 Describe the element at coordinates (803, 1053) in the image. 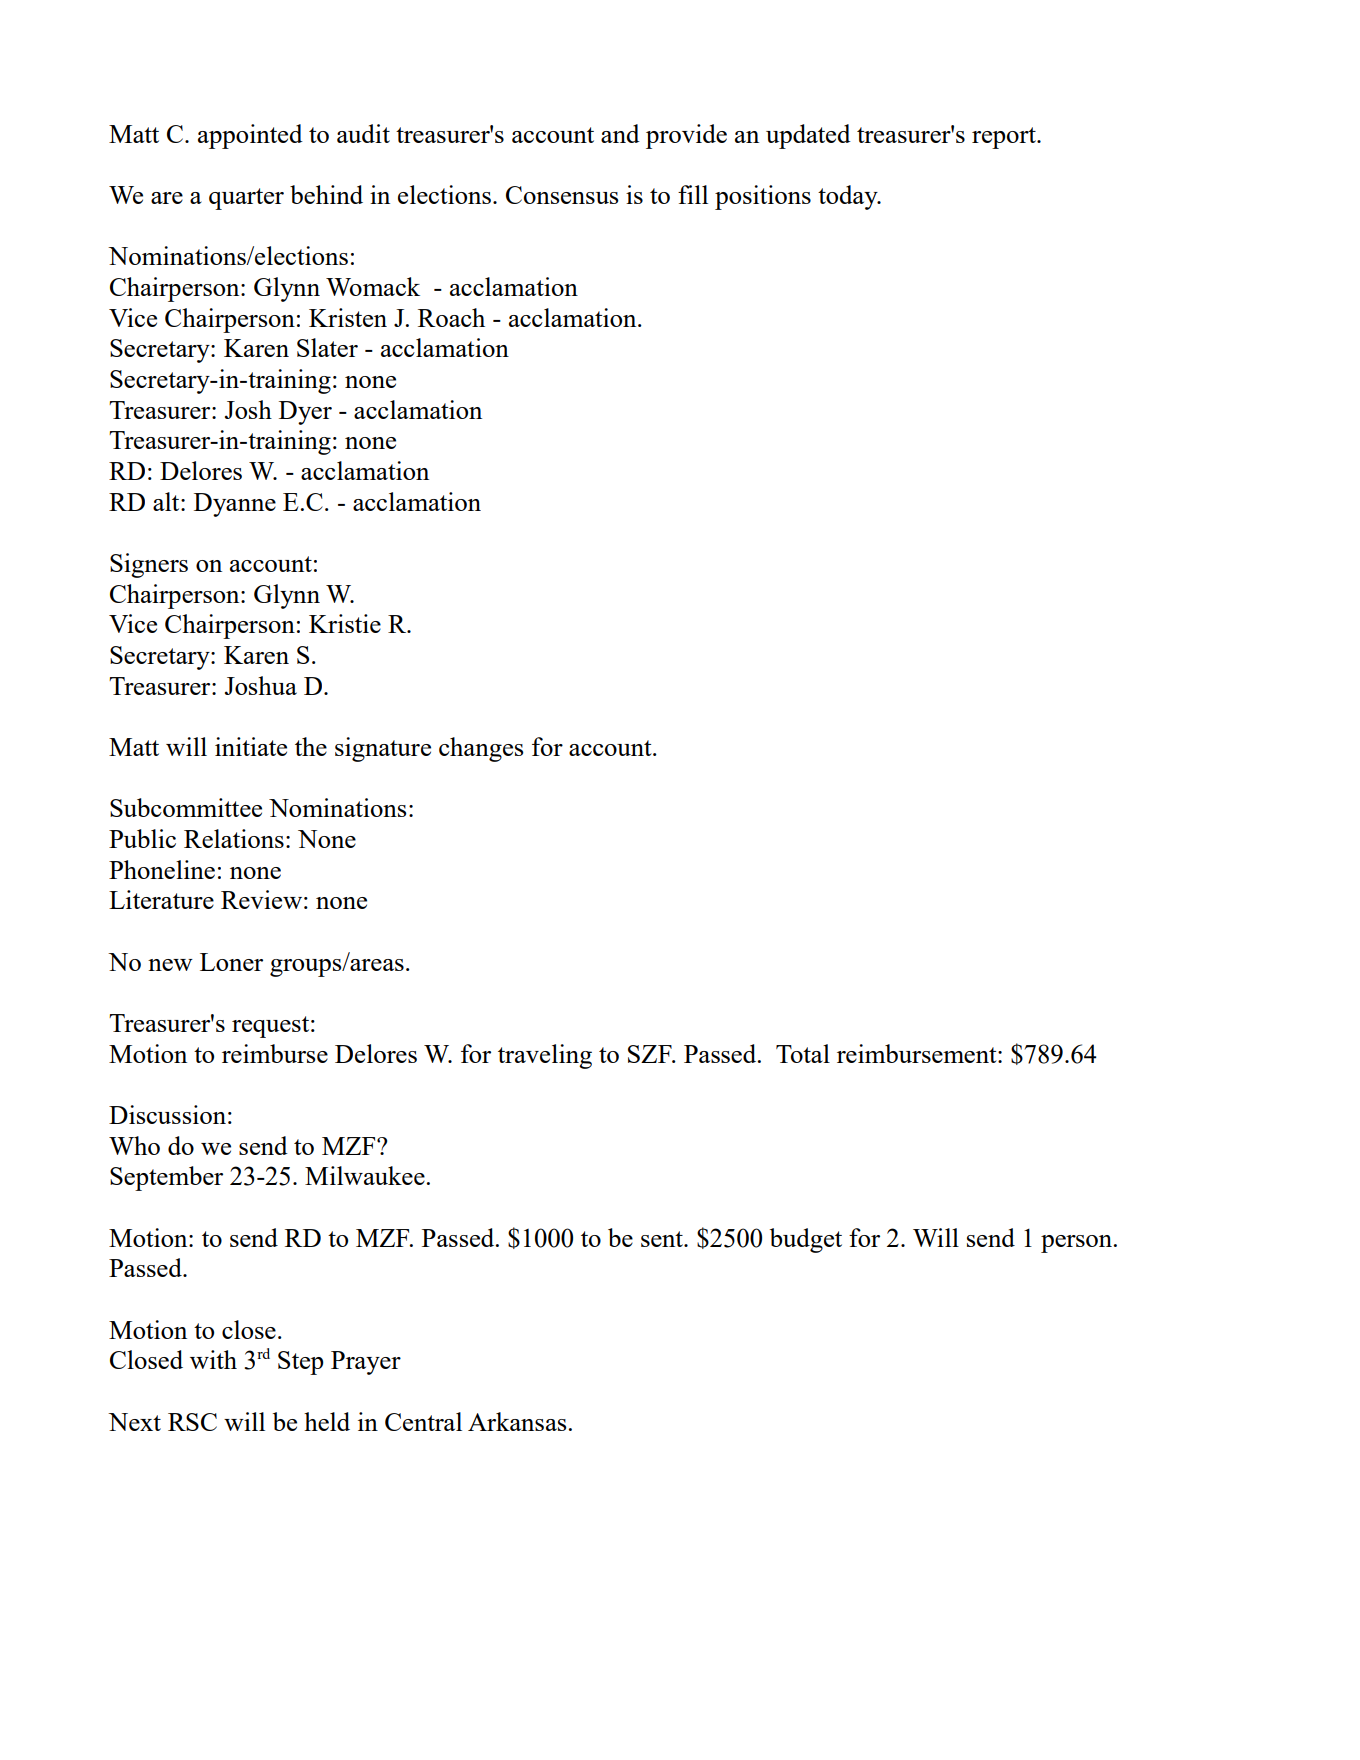

I see `Total` at that location.
